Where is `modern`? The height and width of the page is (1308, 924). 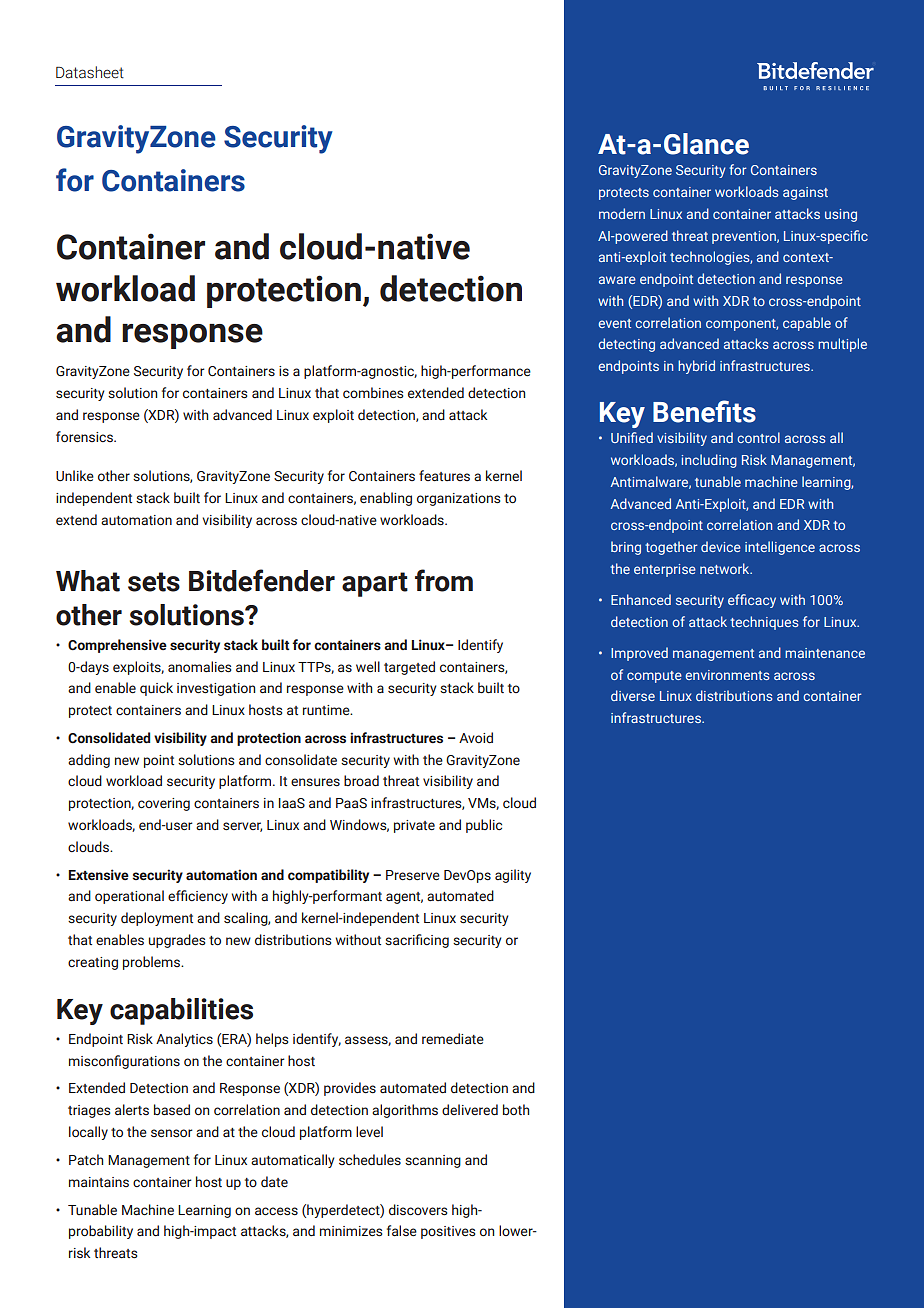 modern is located at coordinates (622, 213).
